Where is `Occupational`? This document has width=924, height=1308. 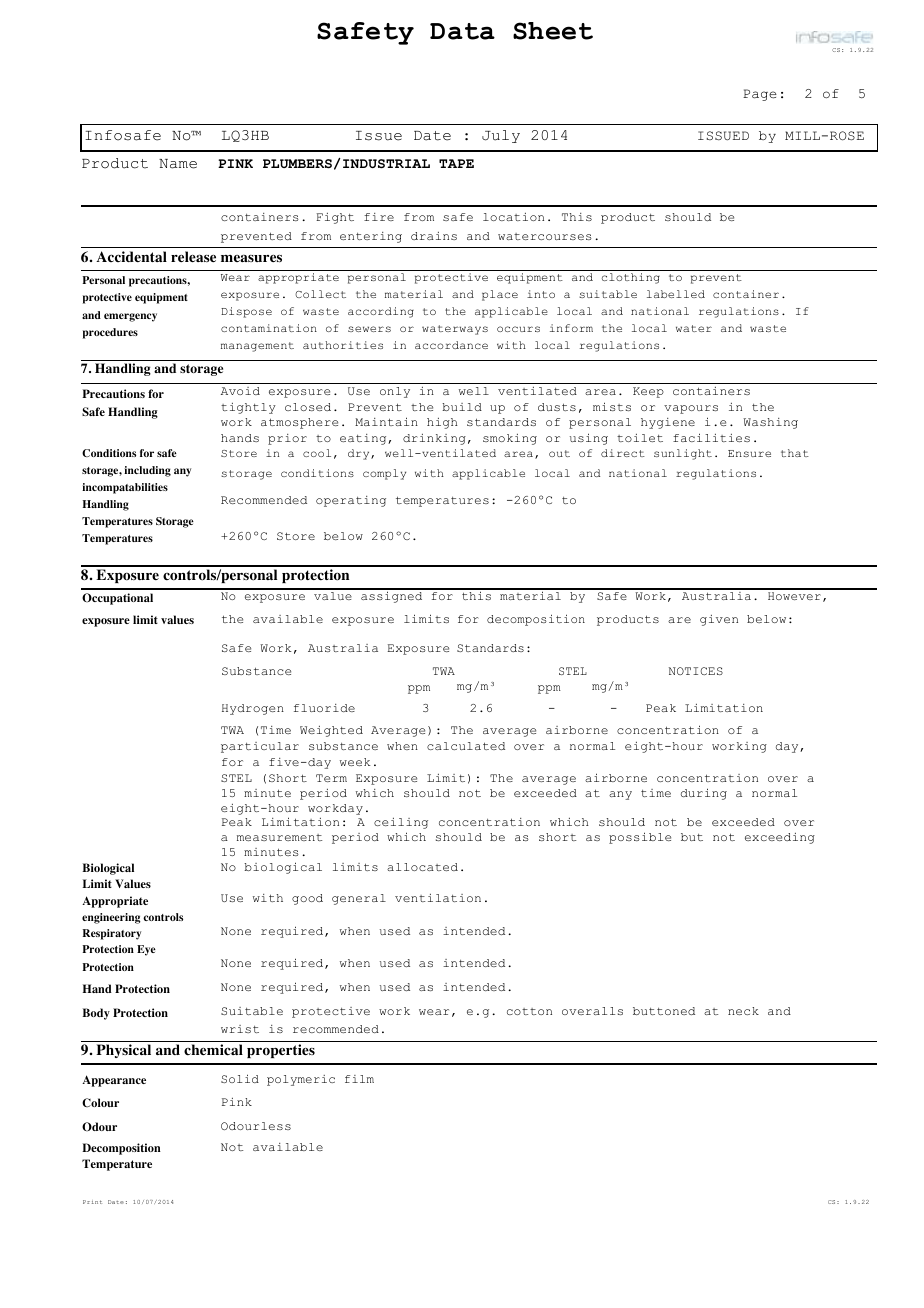 Occupational is located at coordinates (117, 599).
